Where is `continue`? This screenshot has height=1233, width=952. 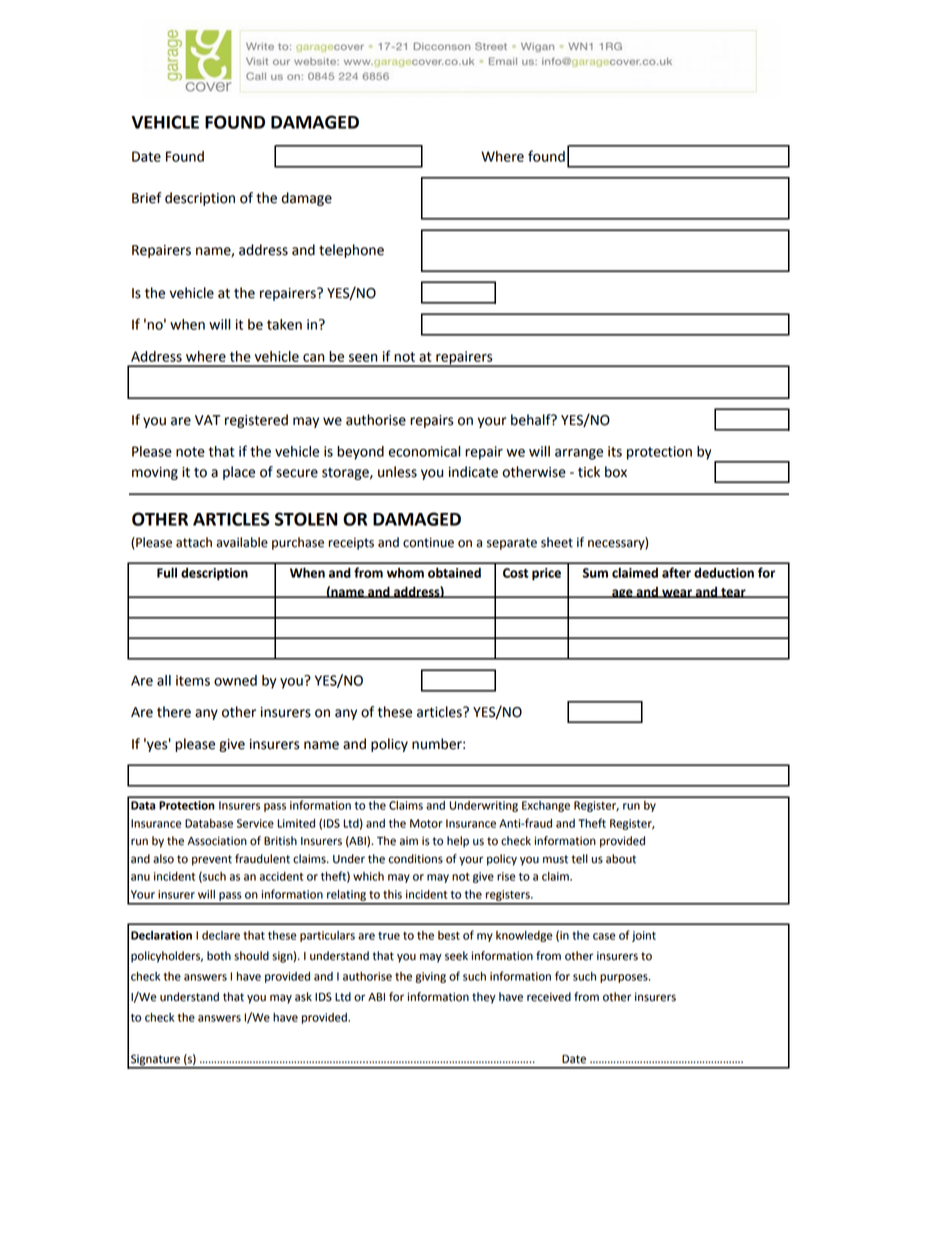 continue is located at coordinates (428, 542).
